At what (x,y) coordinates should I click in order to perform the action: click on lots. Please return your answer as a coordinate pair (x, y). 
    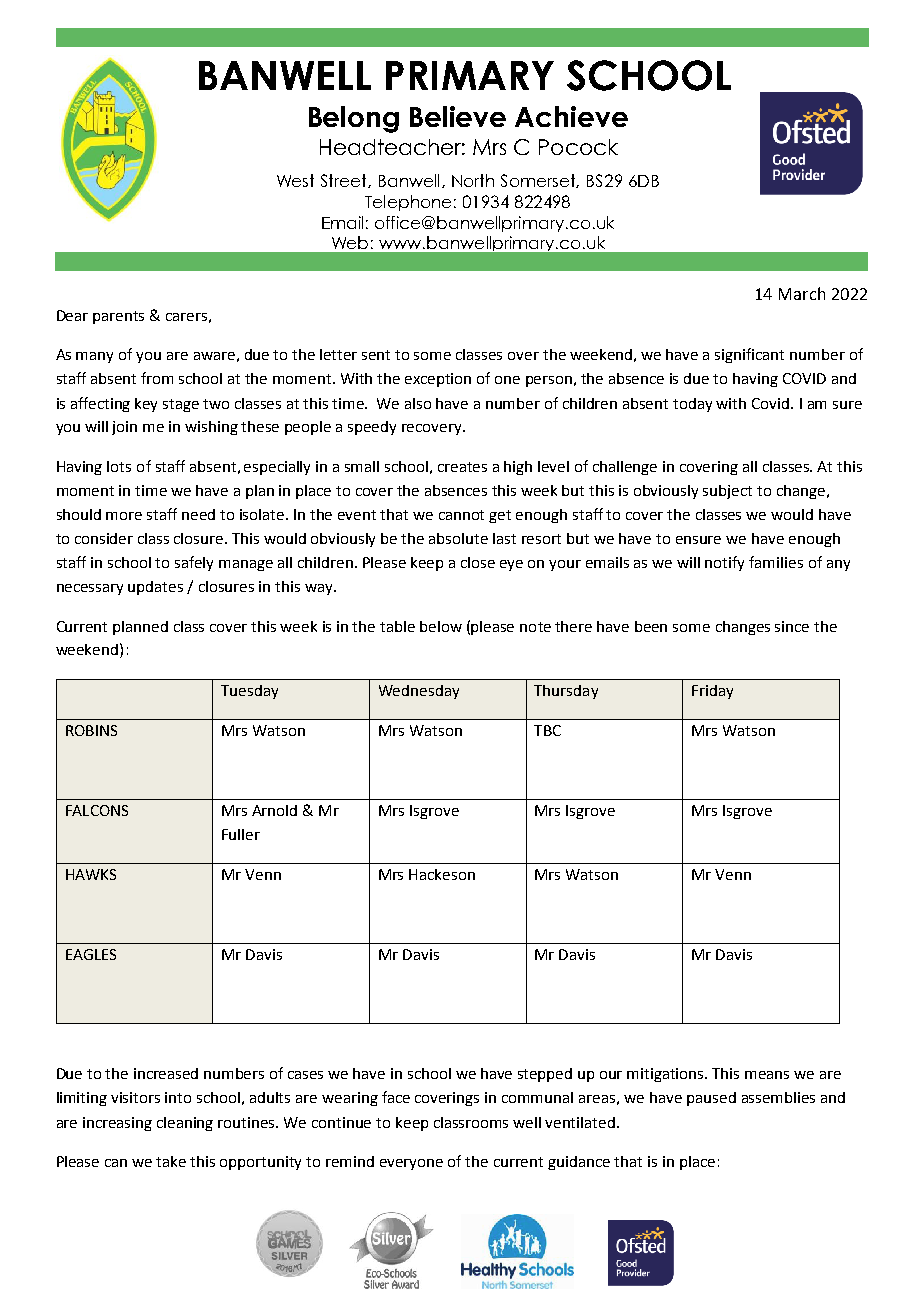
    Looking at the image, I should click on (119, 466).
